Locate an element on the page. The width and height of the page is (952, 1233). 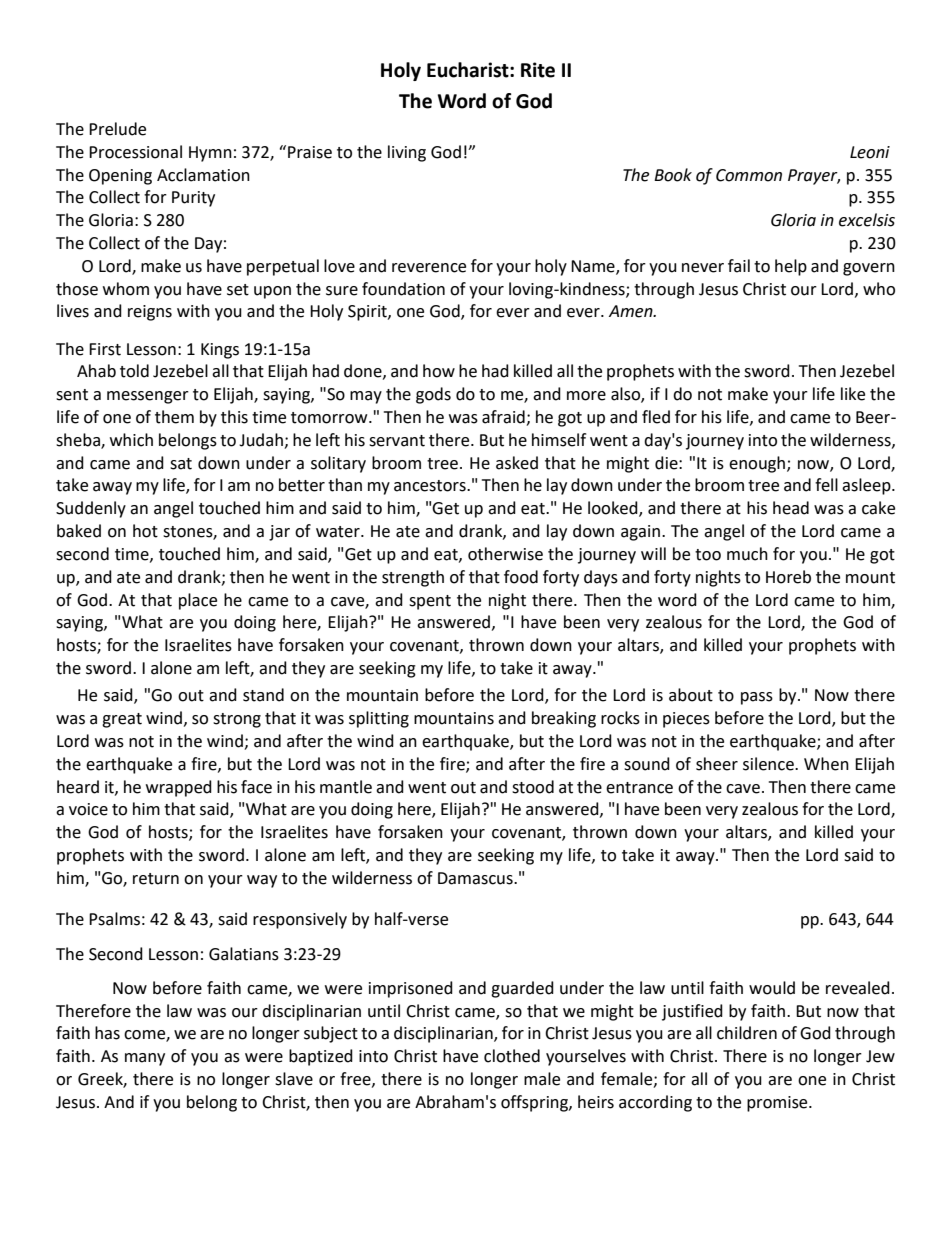
many is located at coordinates (145, 1059).
